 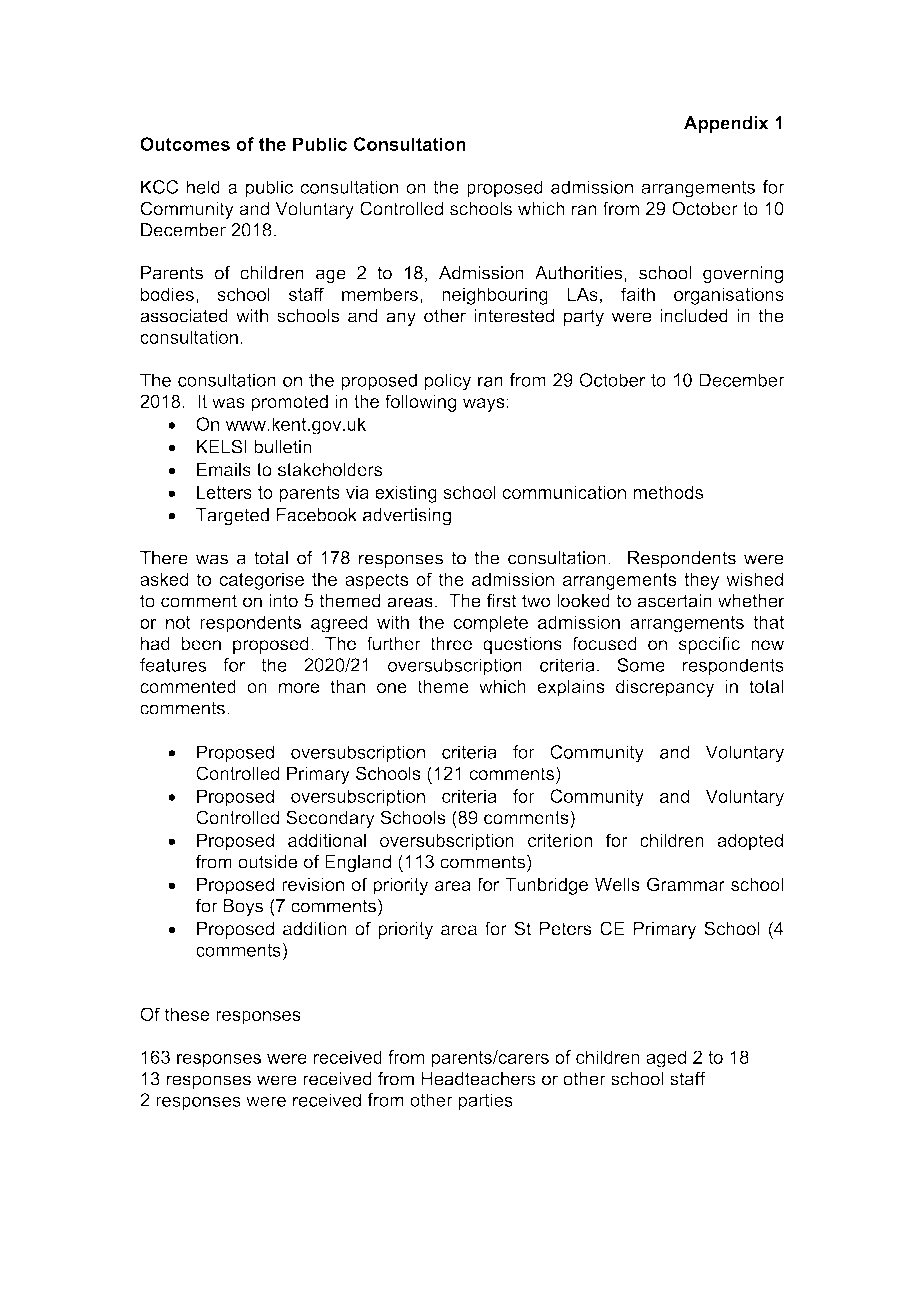 I want to click on parties, so click(x=485, y=1102).
